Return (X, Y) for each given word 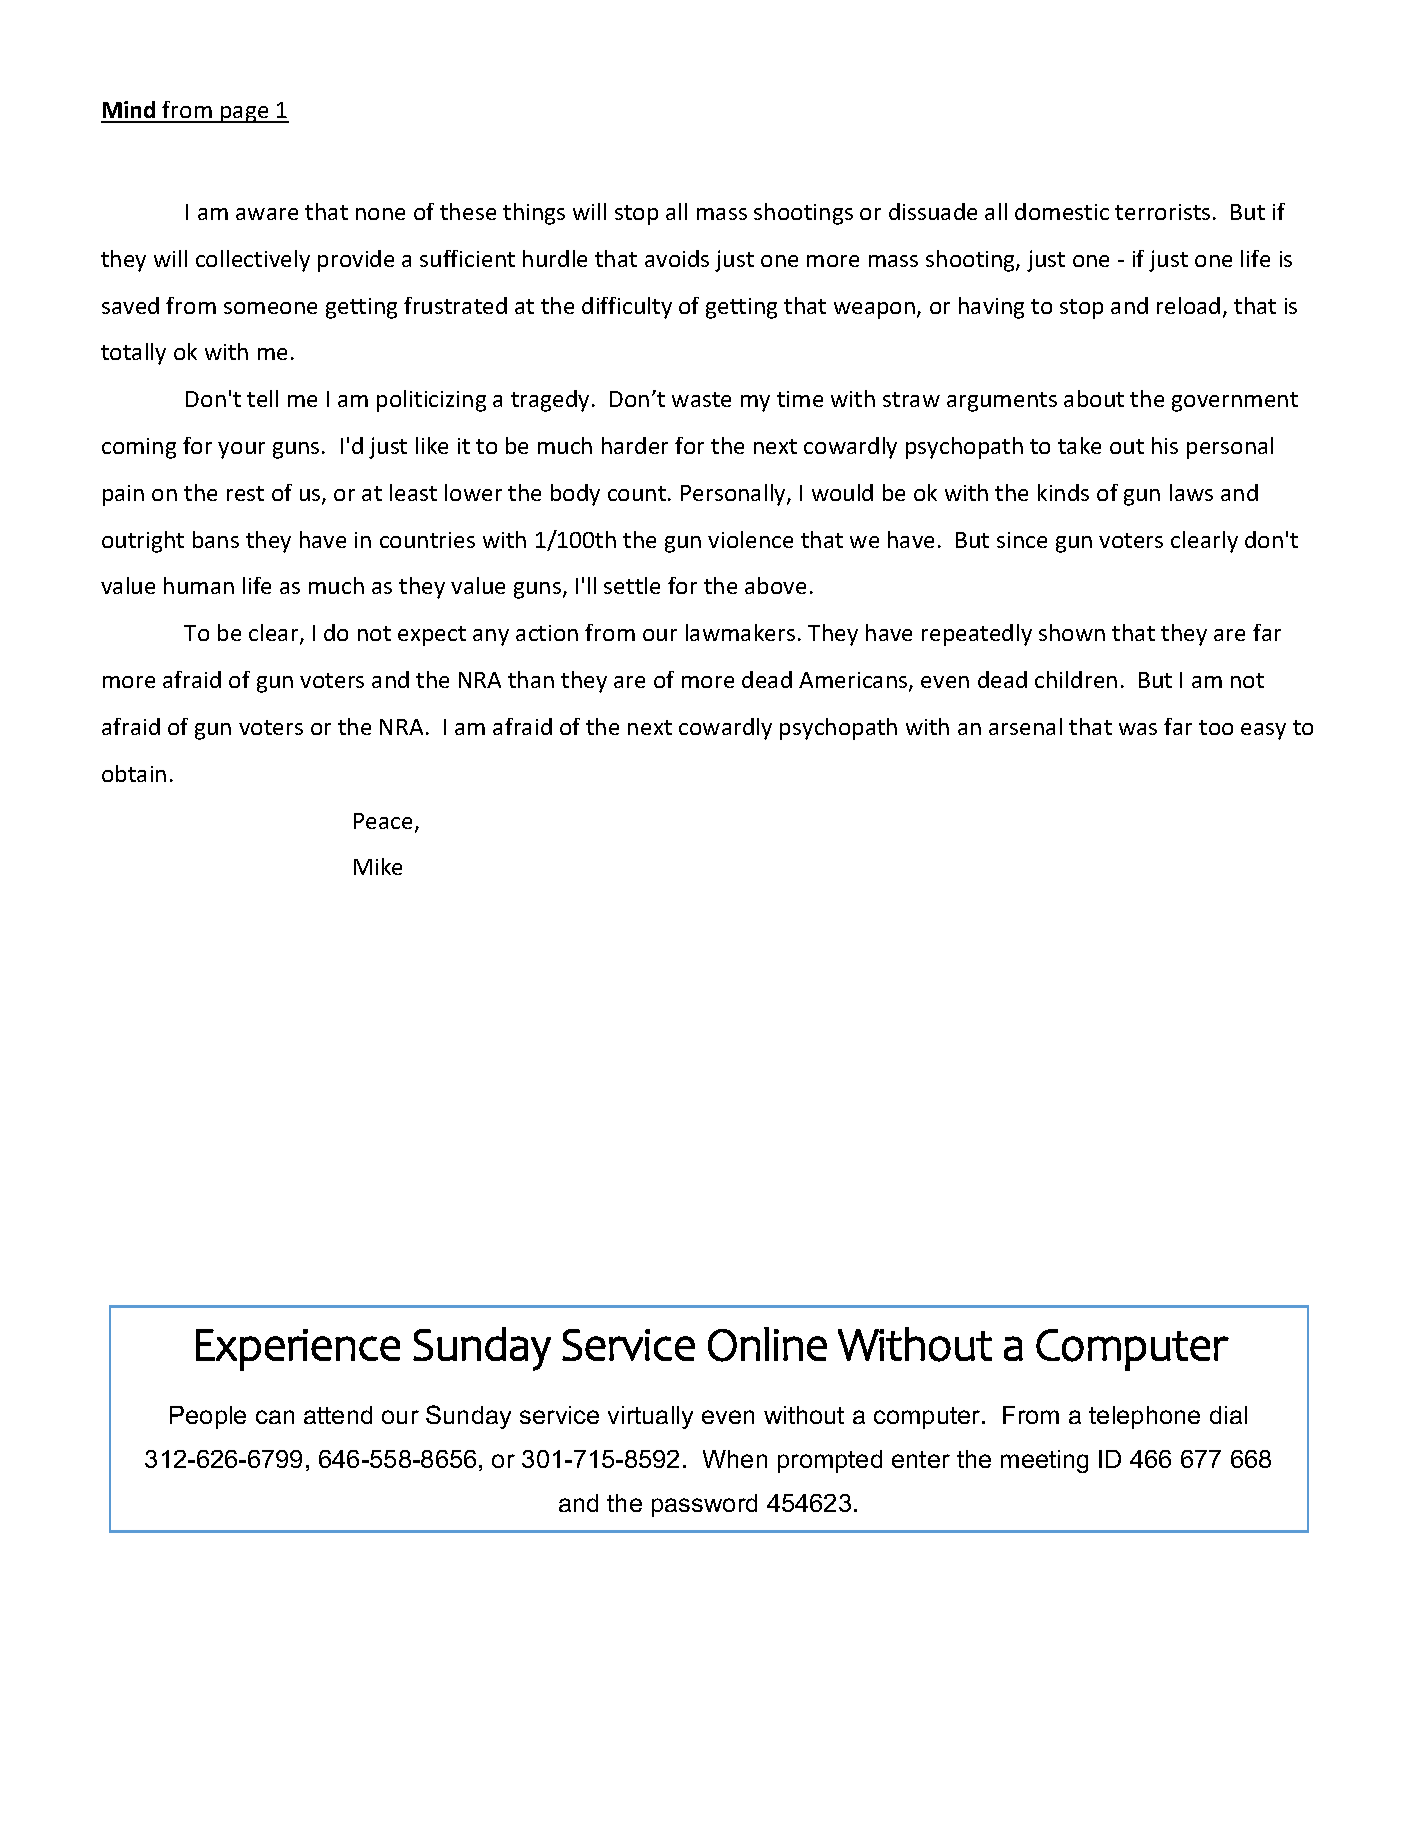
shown (1072, 632)
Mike (378, 866)
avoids (677, 258)
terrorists (1162, 212)
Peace (383, 821)
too (1216, 727)
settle (632, 585)
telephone (1144, 1417)
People (208, 1417)
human (199, 585)
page (245, 114)
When (735, 1459)
